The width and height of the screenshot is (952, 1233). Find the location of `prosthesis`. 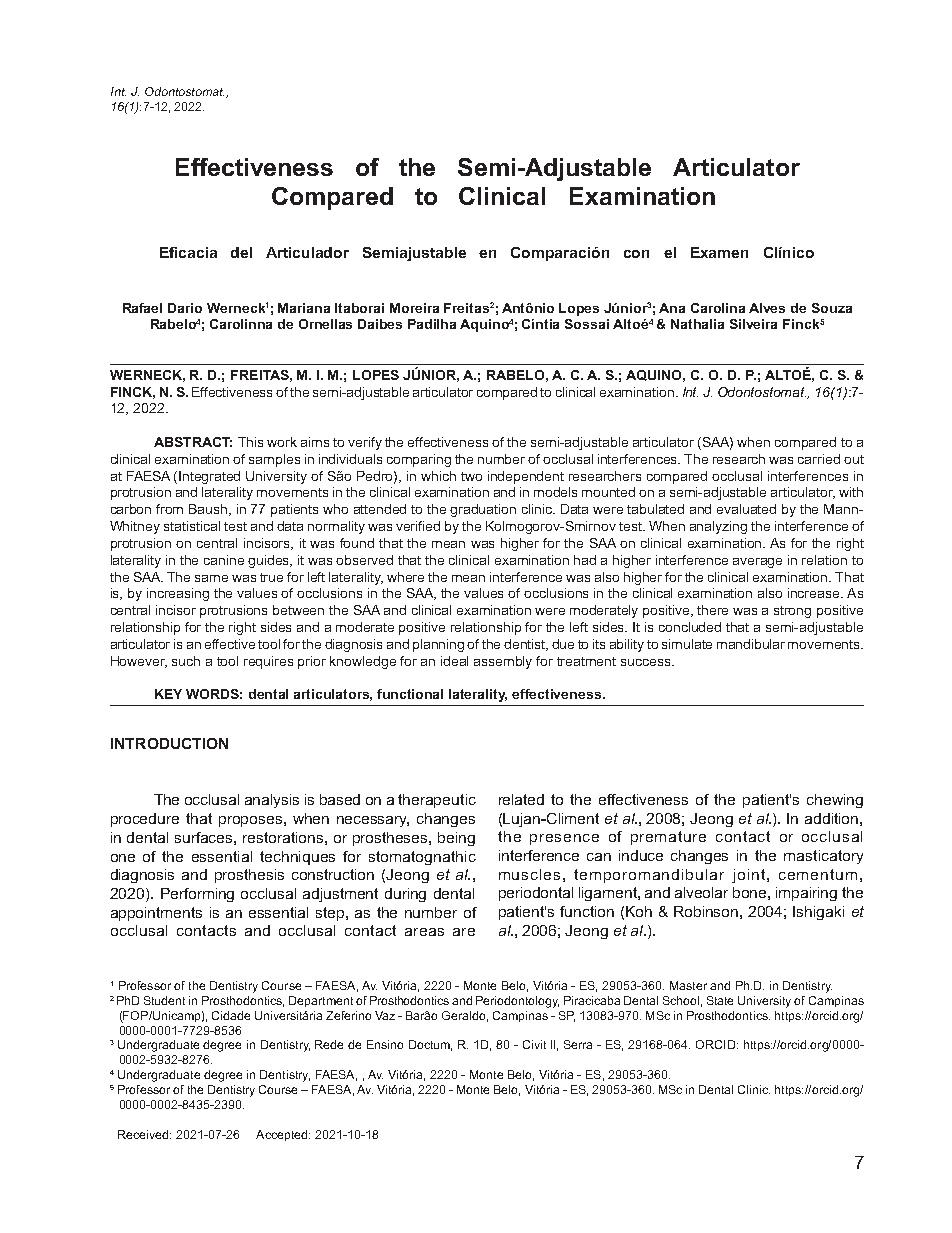

prosthesis is located at coordinates (249, 876).
